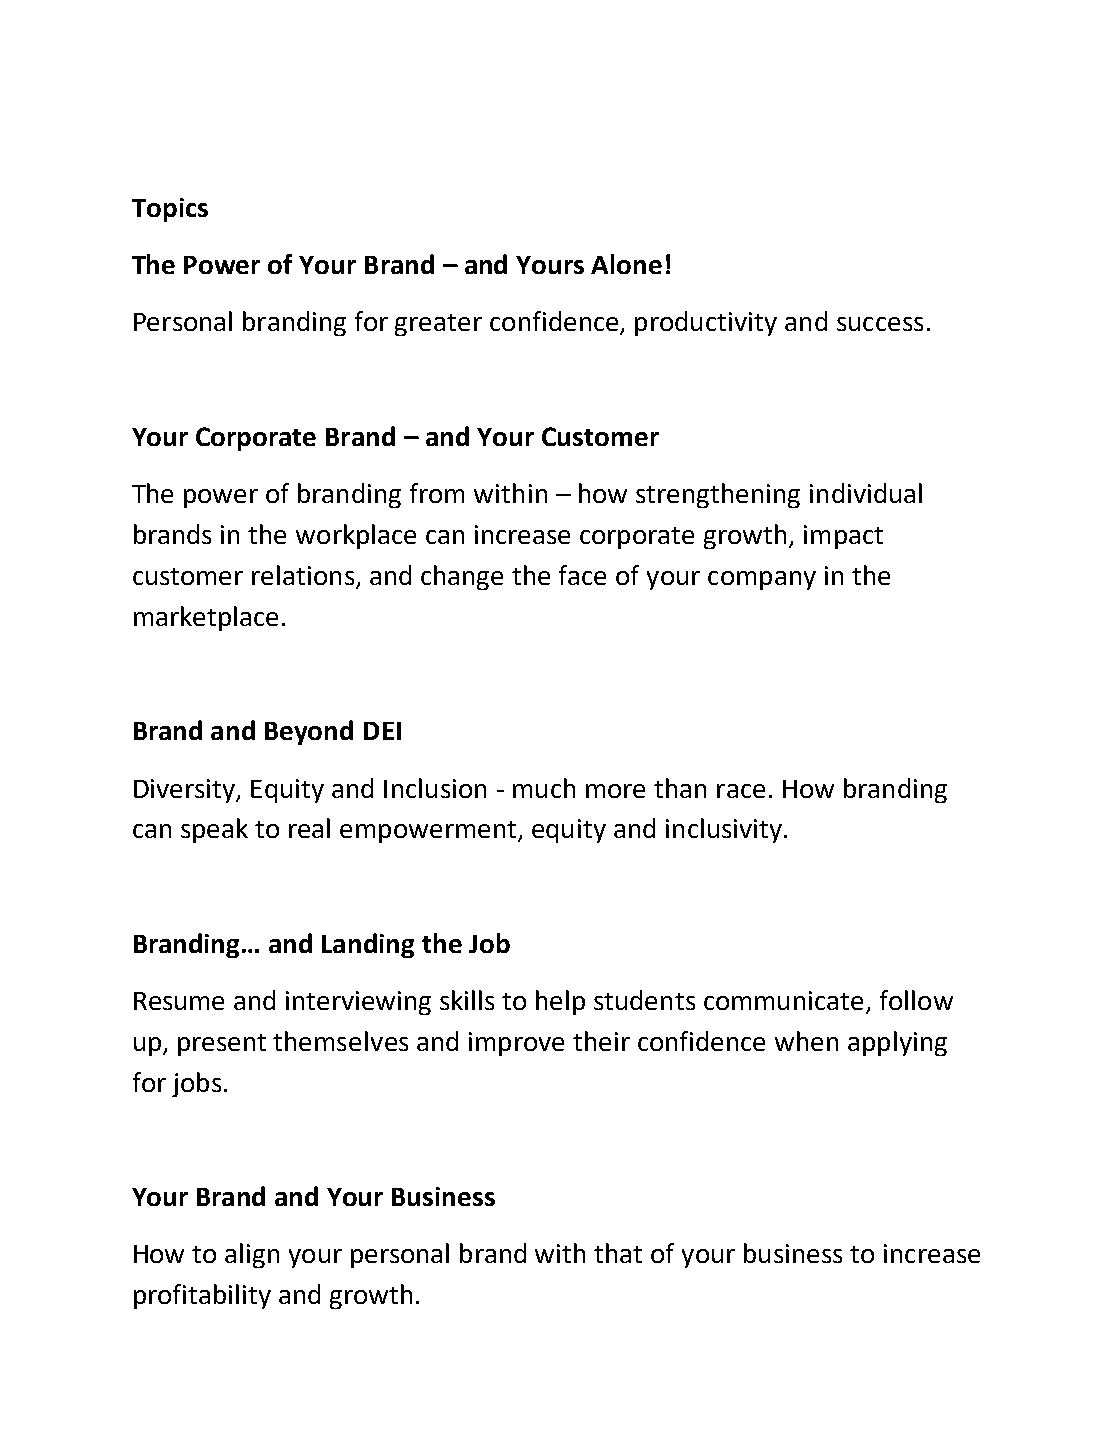 This screenshot has height=1449, width=1120. I want to click on align, so click(252, 1255).
